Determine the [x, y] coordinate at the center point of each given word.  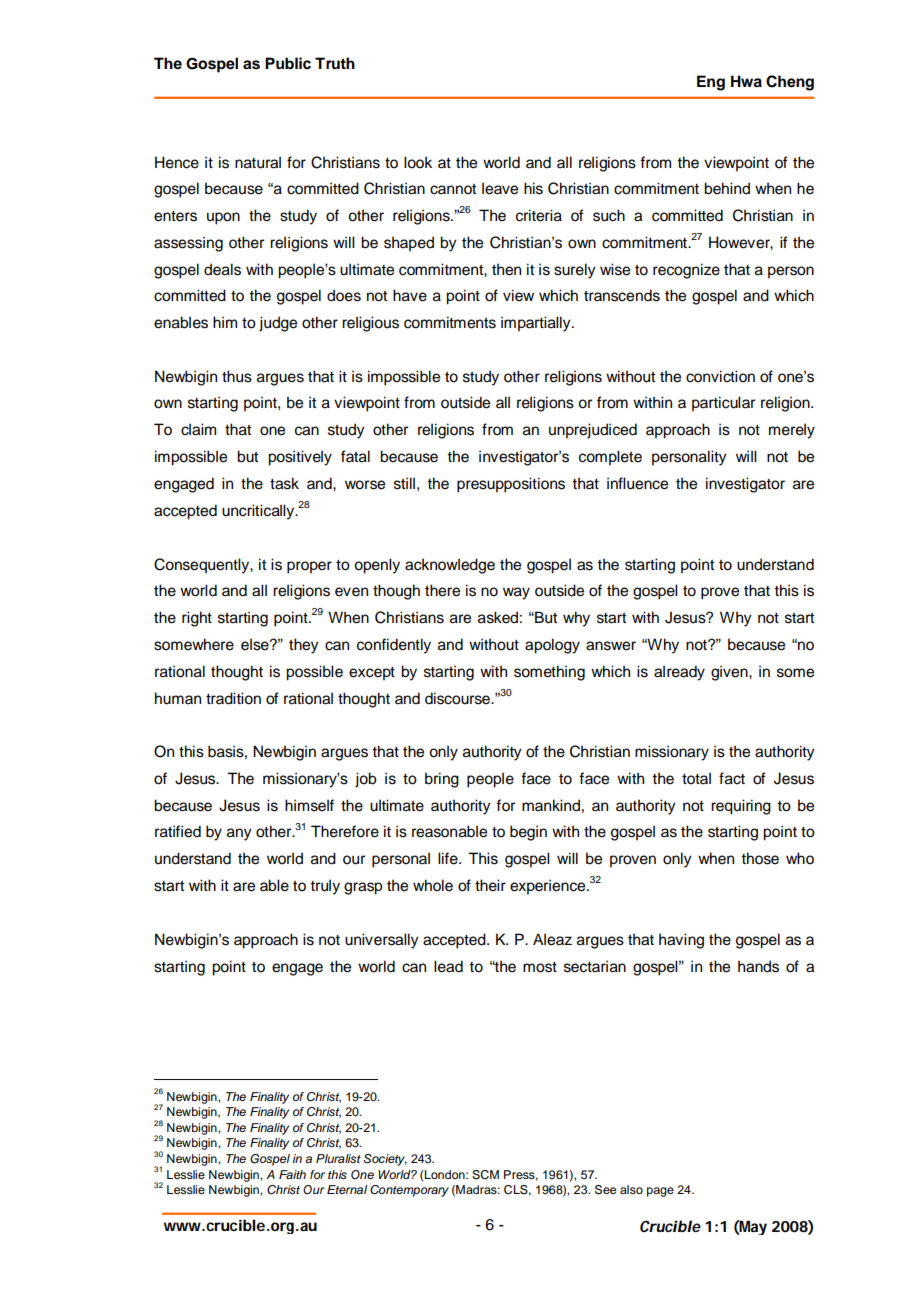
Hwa [746, 81]
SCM [485, 1175]
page [660, 1192]
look [418, 162]
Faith [292, 1174]
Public [288, 63]
